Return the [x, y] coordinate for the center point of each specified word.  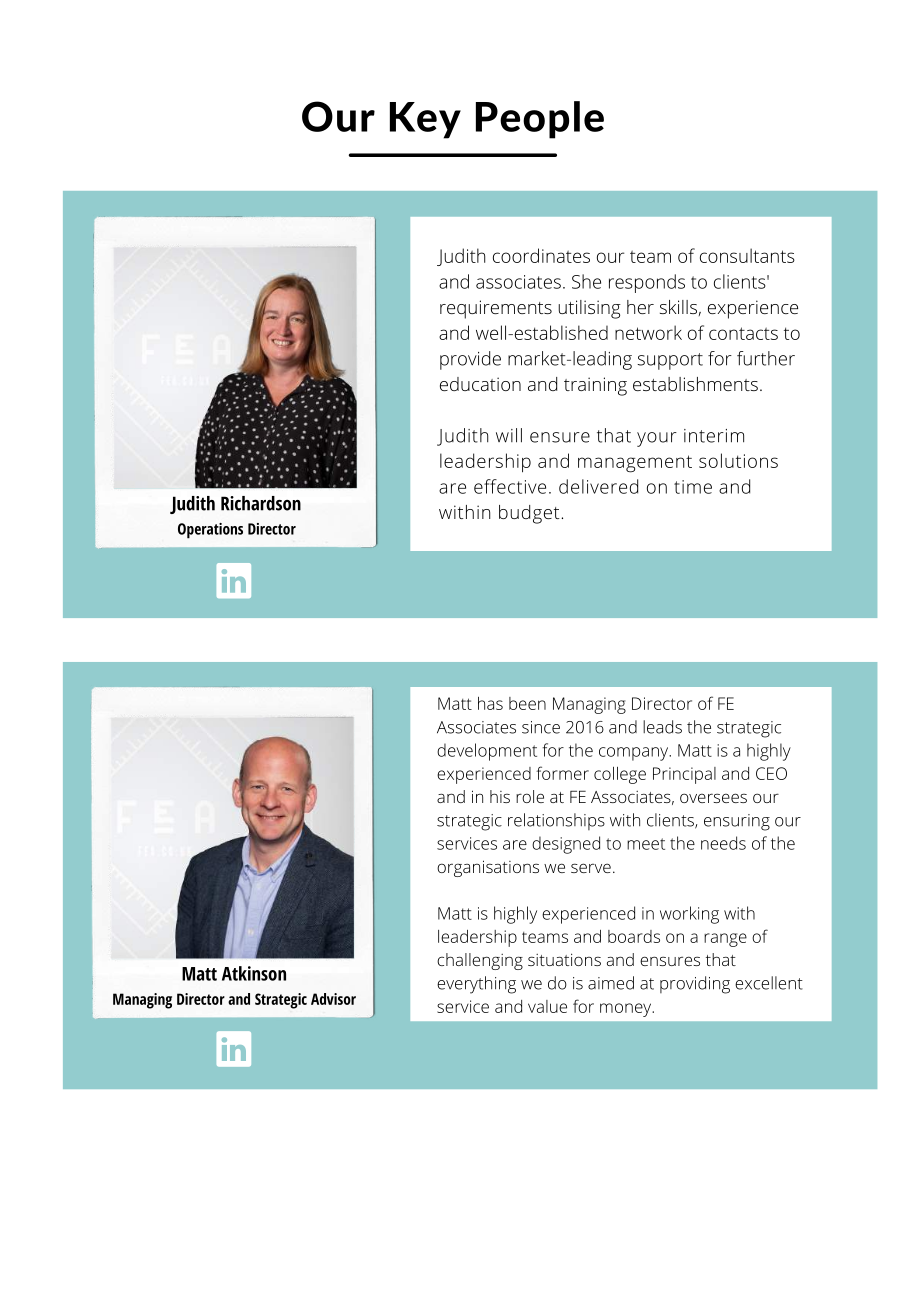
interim [714, 436]
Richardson [261, 503]
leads [662, 727]
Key [425, 120]
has [490, 703]
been [527, 703]
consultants [747, 255]
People [540, 120]
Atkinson [254, 973]
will [509, 435]
